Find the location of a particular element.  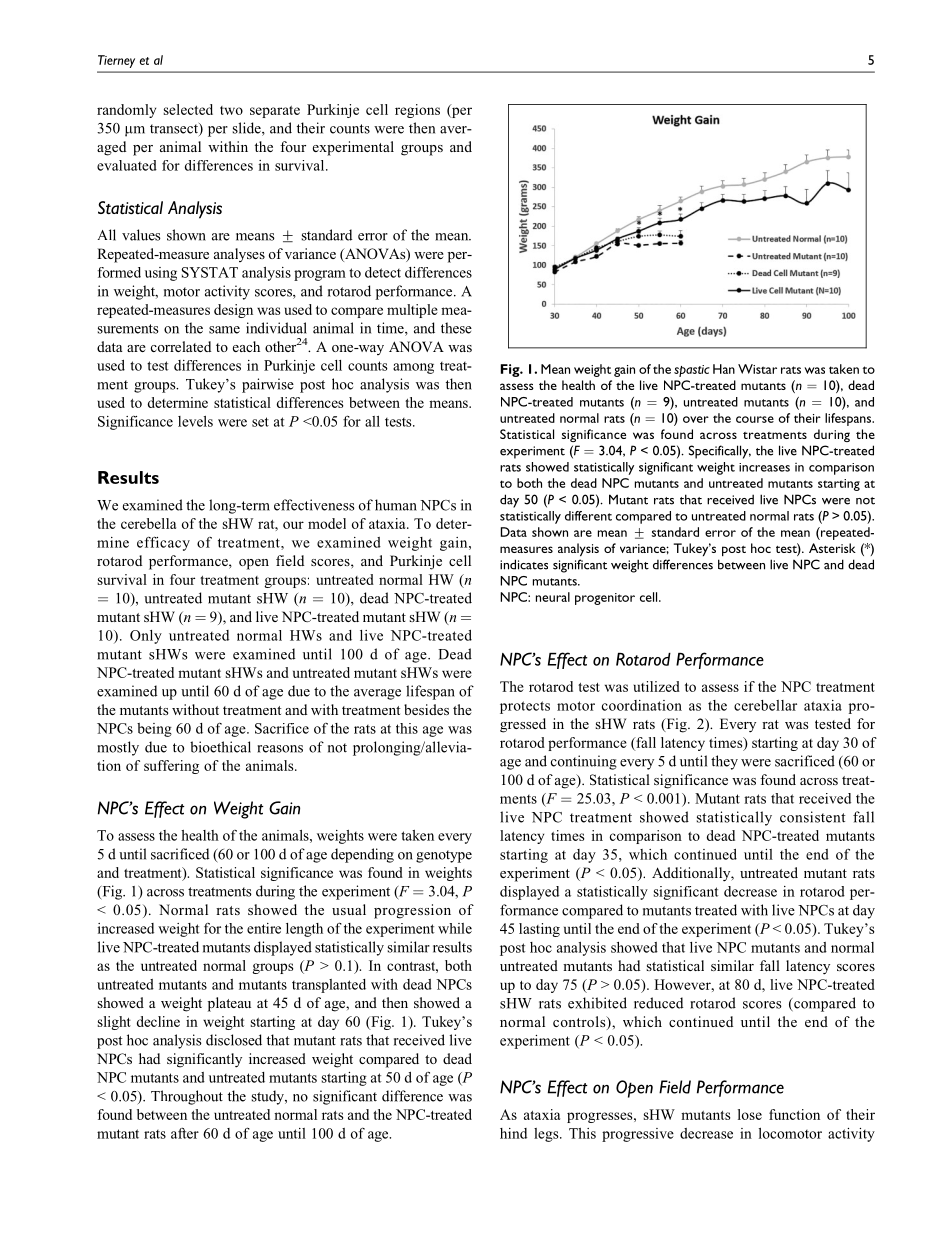

Throughout is located at coordinates (187, 1097).
